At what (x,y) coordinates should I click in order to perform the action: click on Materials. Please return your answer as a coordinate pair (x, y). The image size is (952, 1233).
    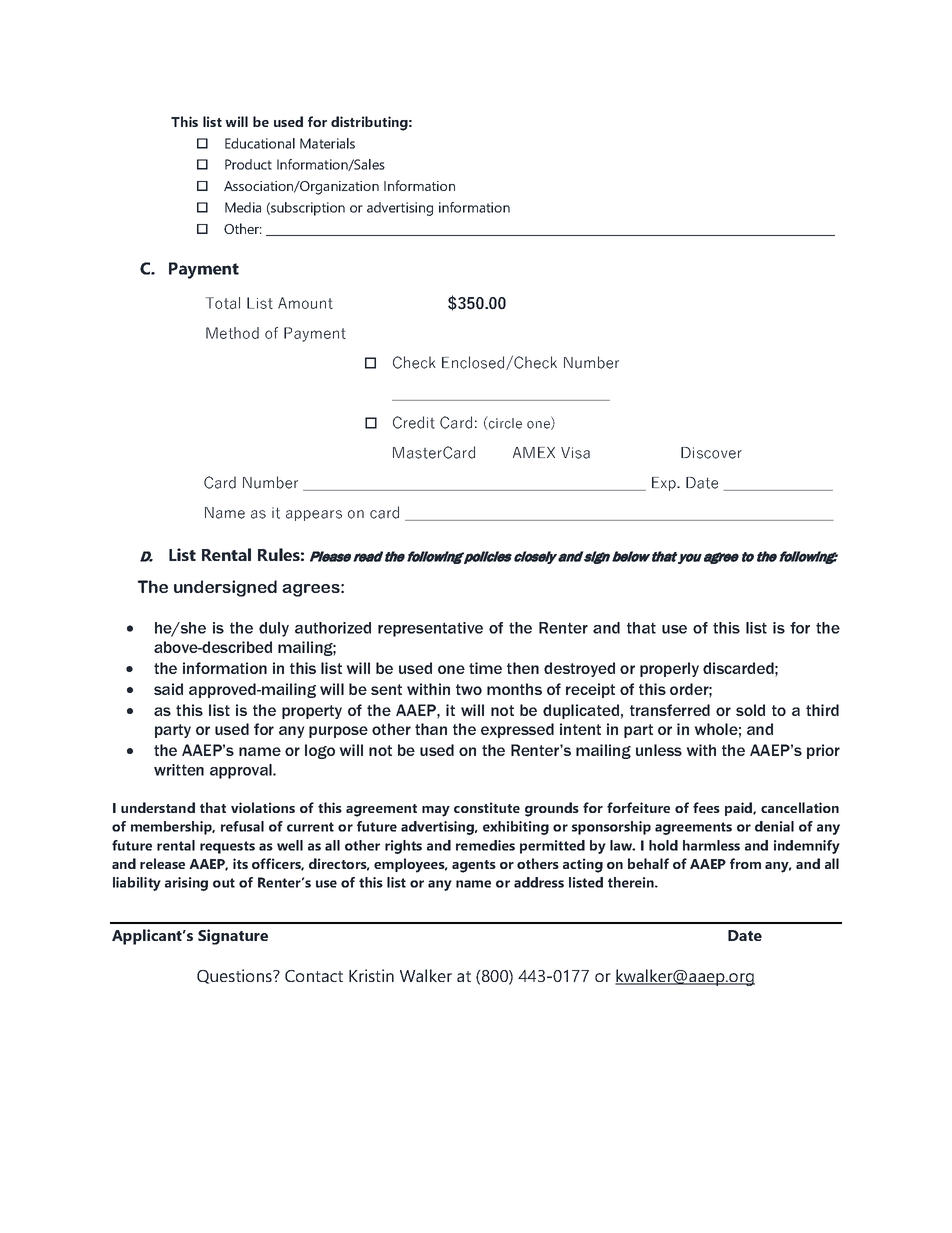
    Looking at the image, I should click on (327, 143).
